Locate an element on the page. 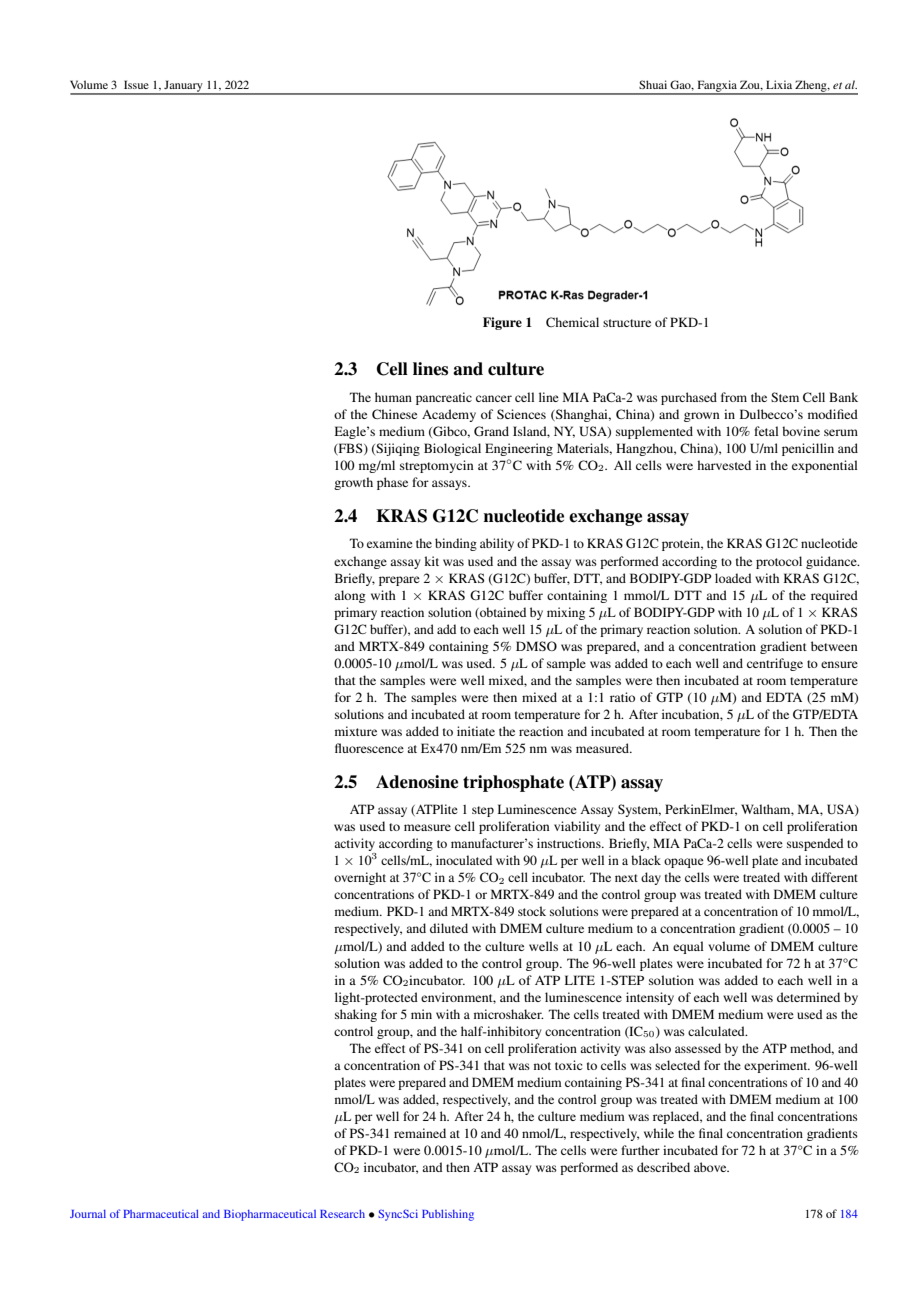  Shuai is located at coordinates (653, 84).
